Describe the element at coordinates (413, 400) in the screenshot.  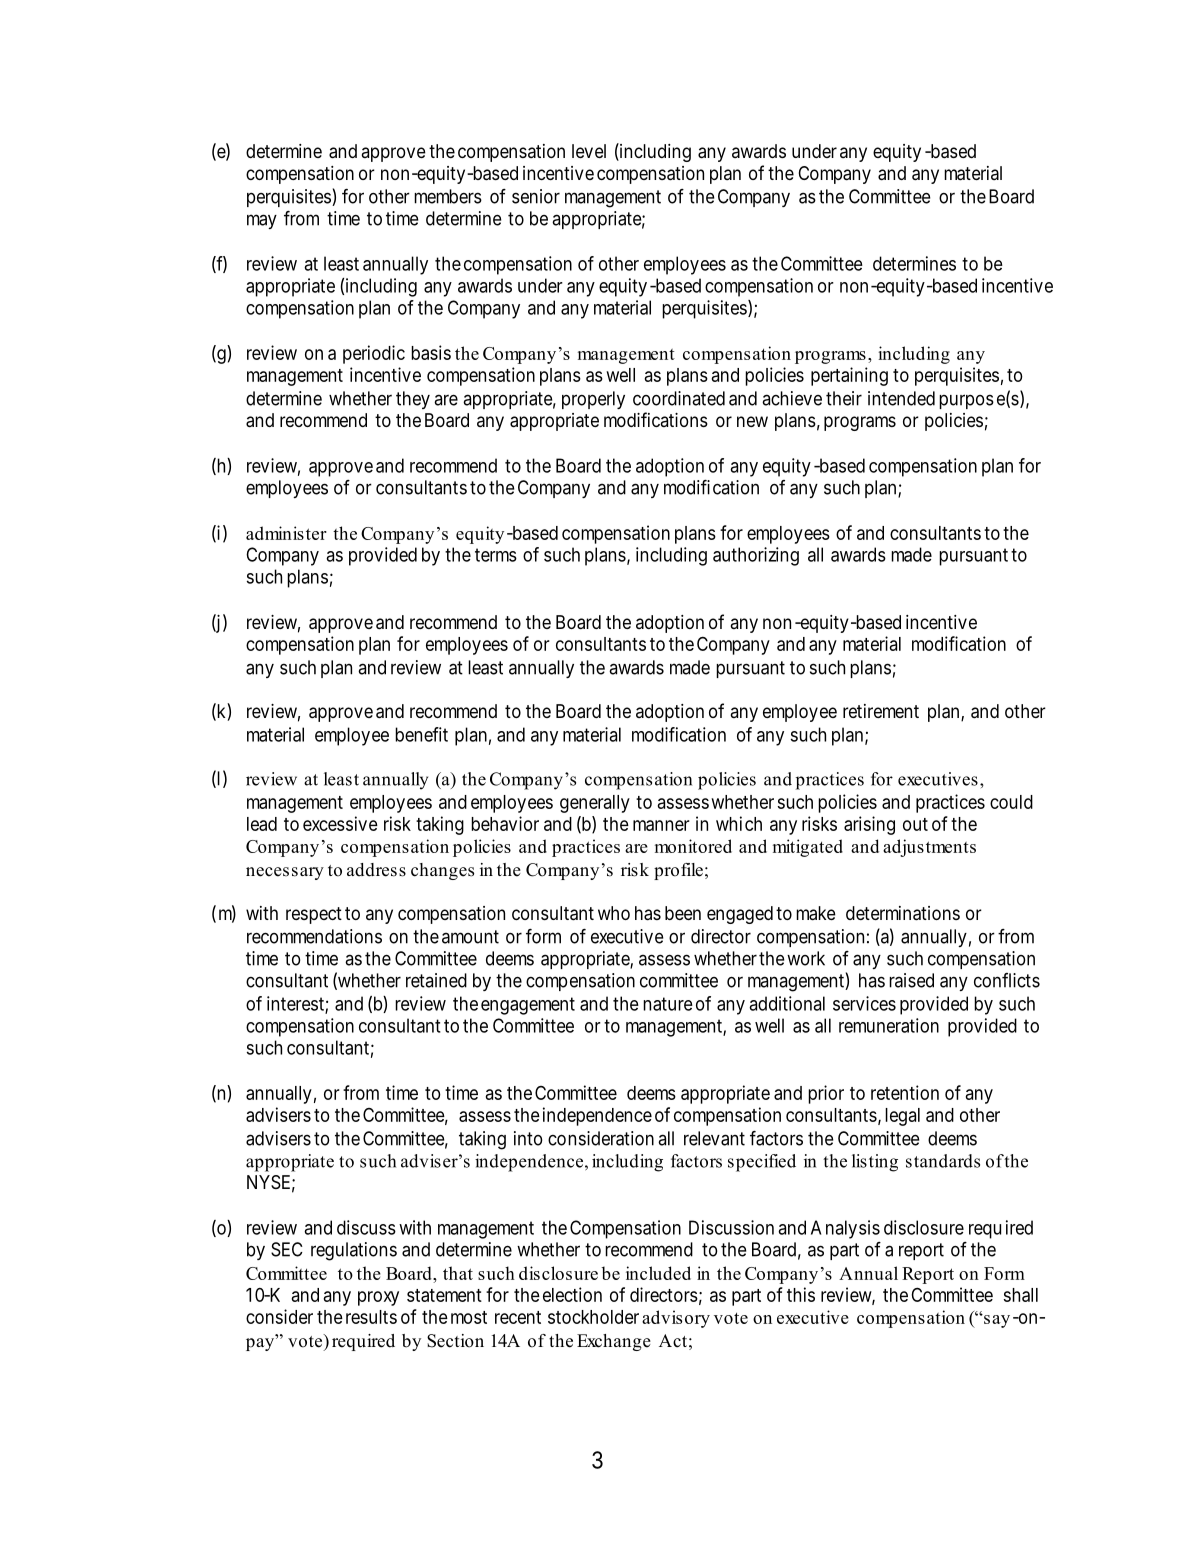
I see `they` at that location.
